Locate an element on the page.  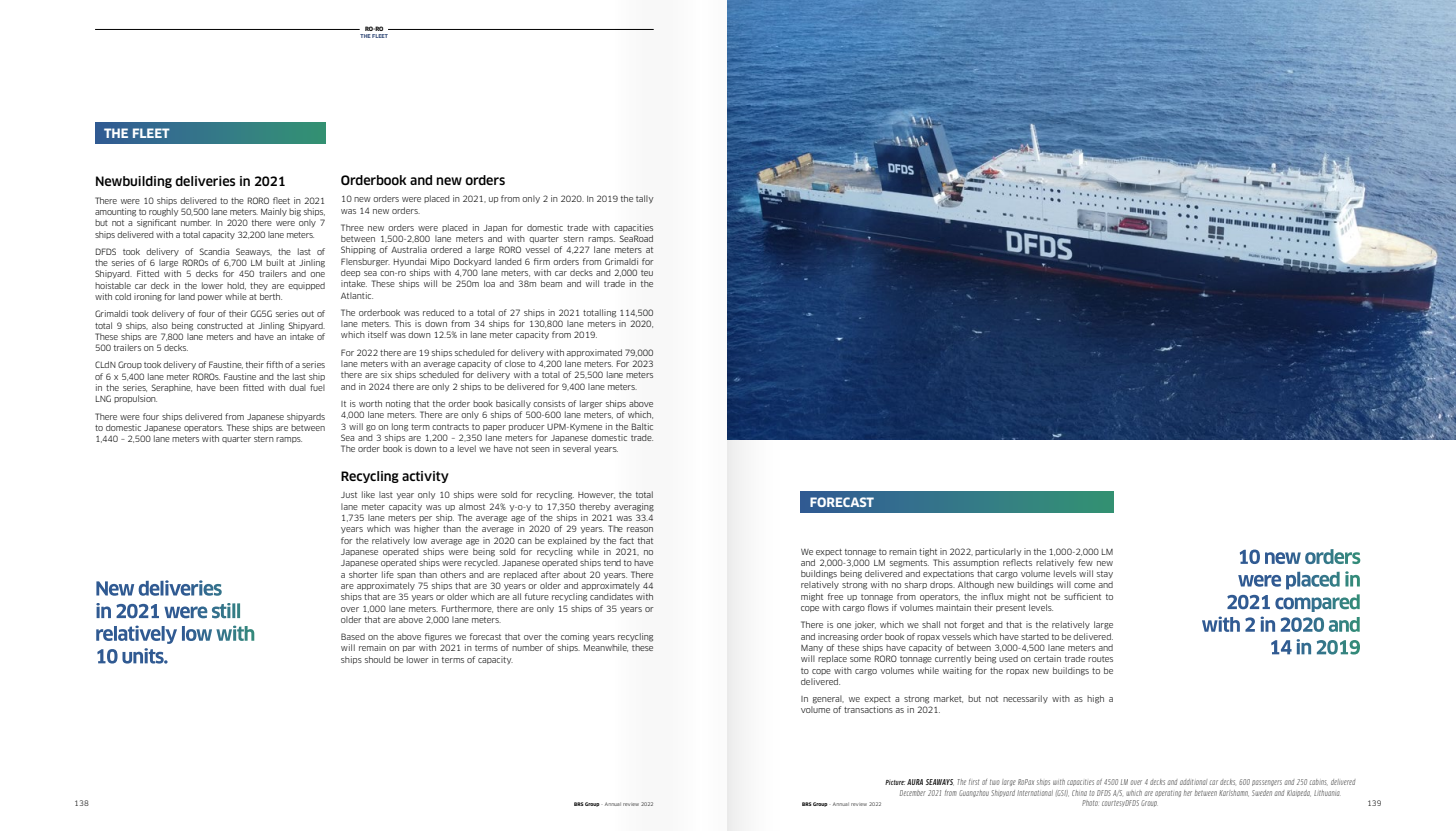
Baltic is located at coordinates (642, 426).
